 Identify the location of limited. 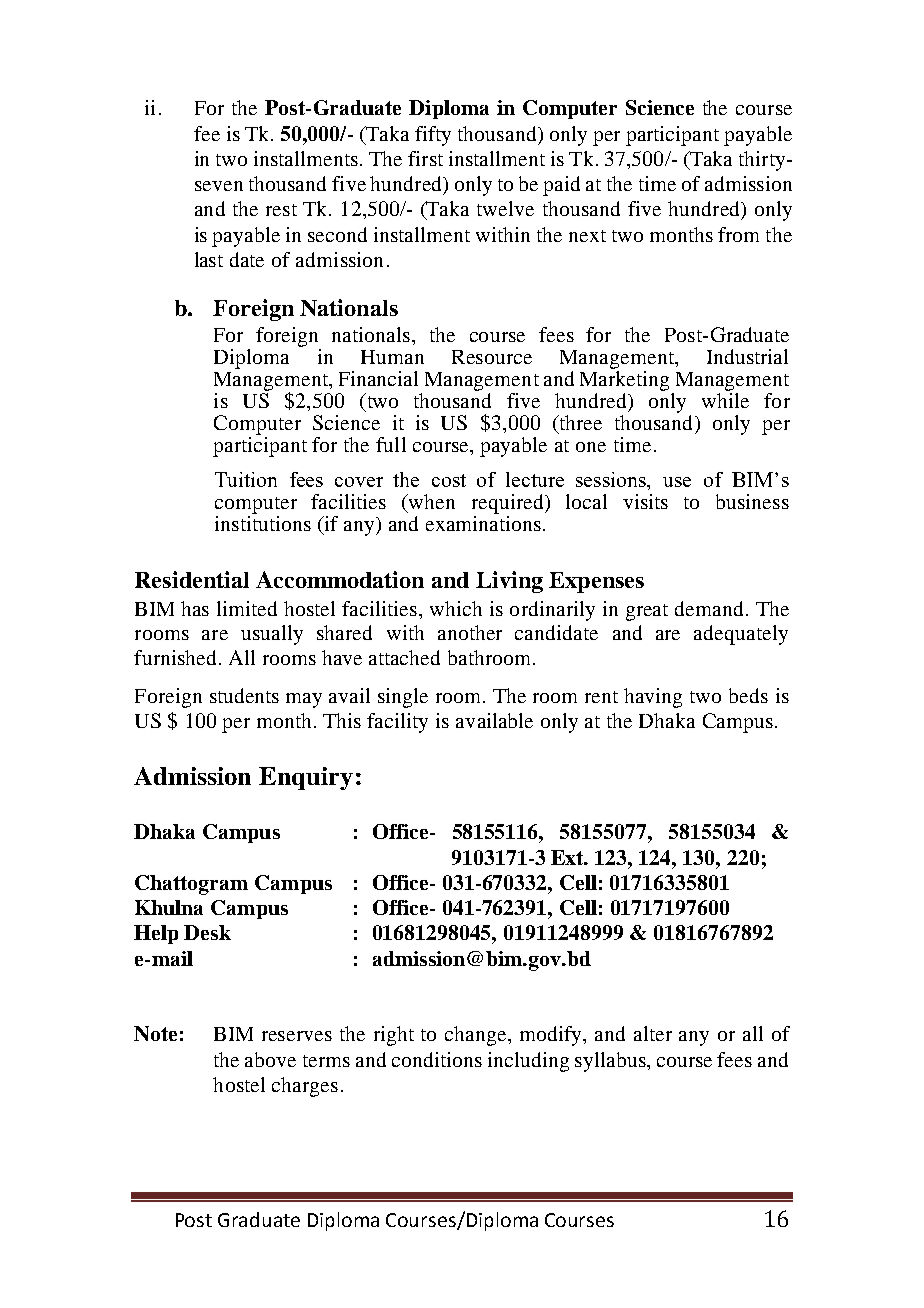
(247, 608).
